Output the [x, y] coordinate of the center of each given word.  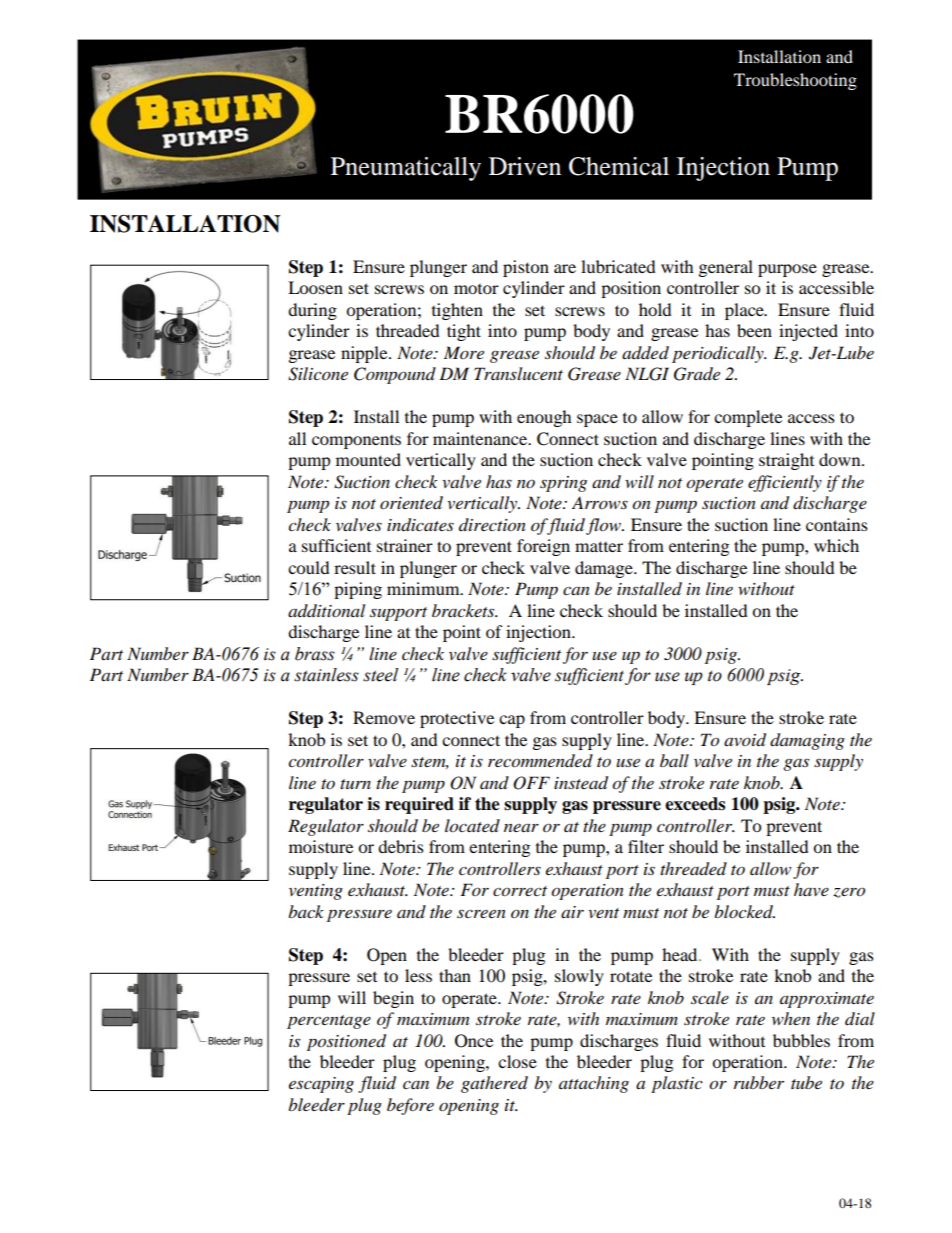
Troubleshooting [795, 81]
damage [605, 569]
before [410, 1106]
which [836, 545]
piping [358, 590]
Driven [525, 166]
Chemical [619, 166]
